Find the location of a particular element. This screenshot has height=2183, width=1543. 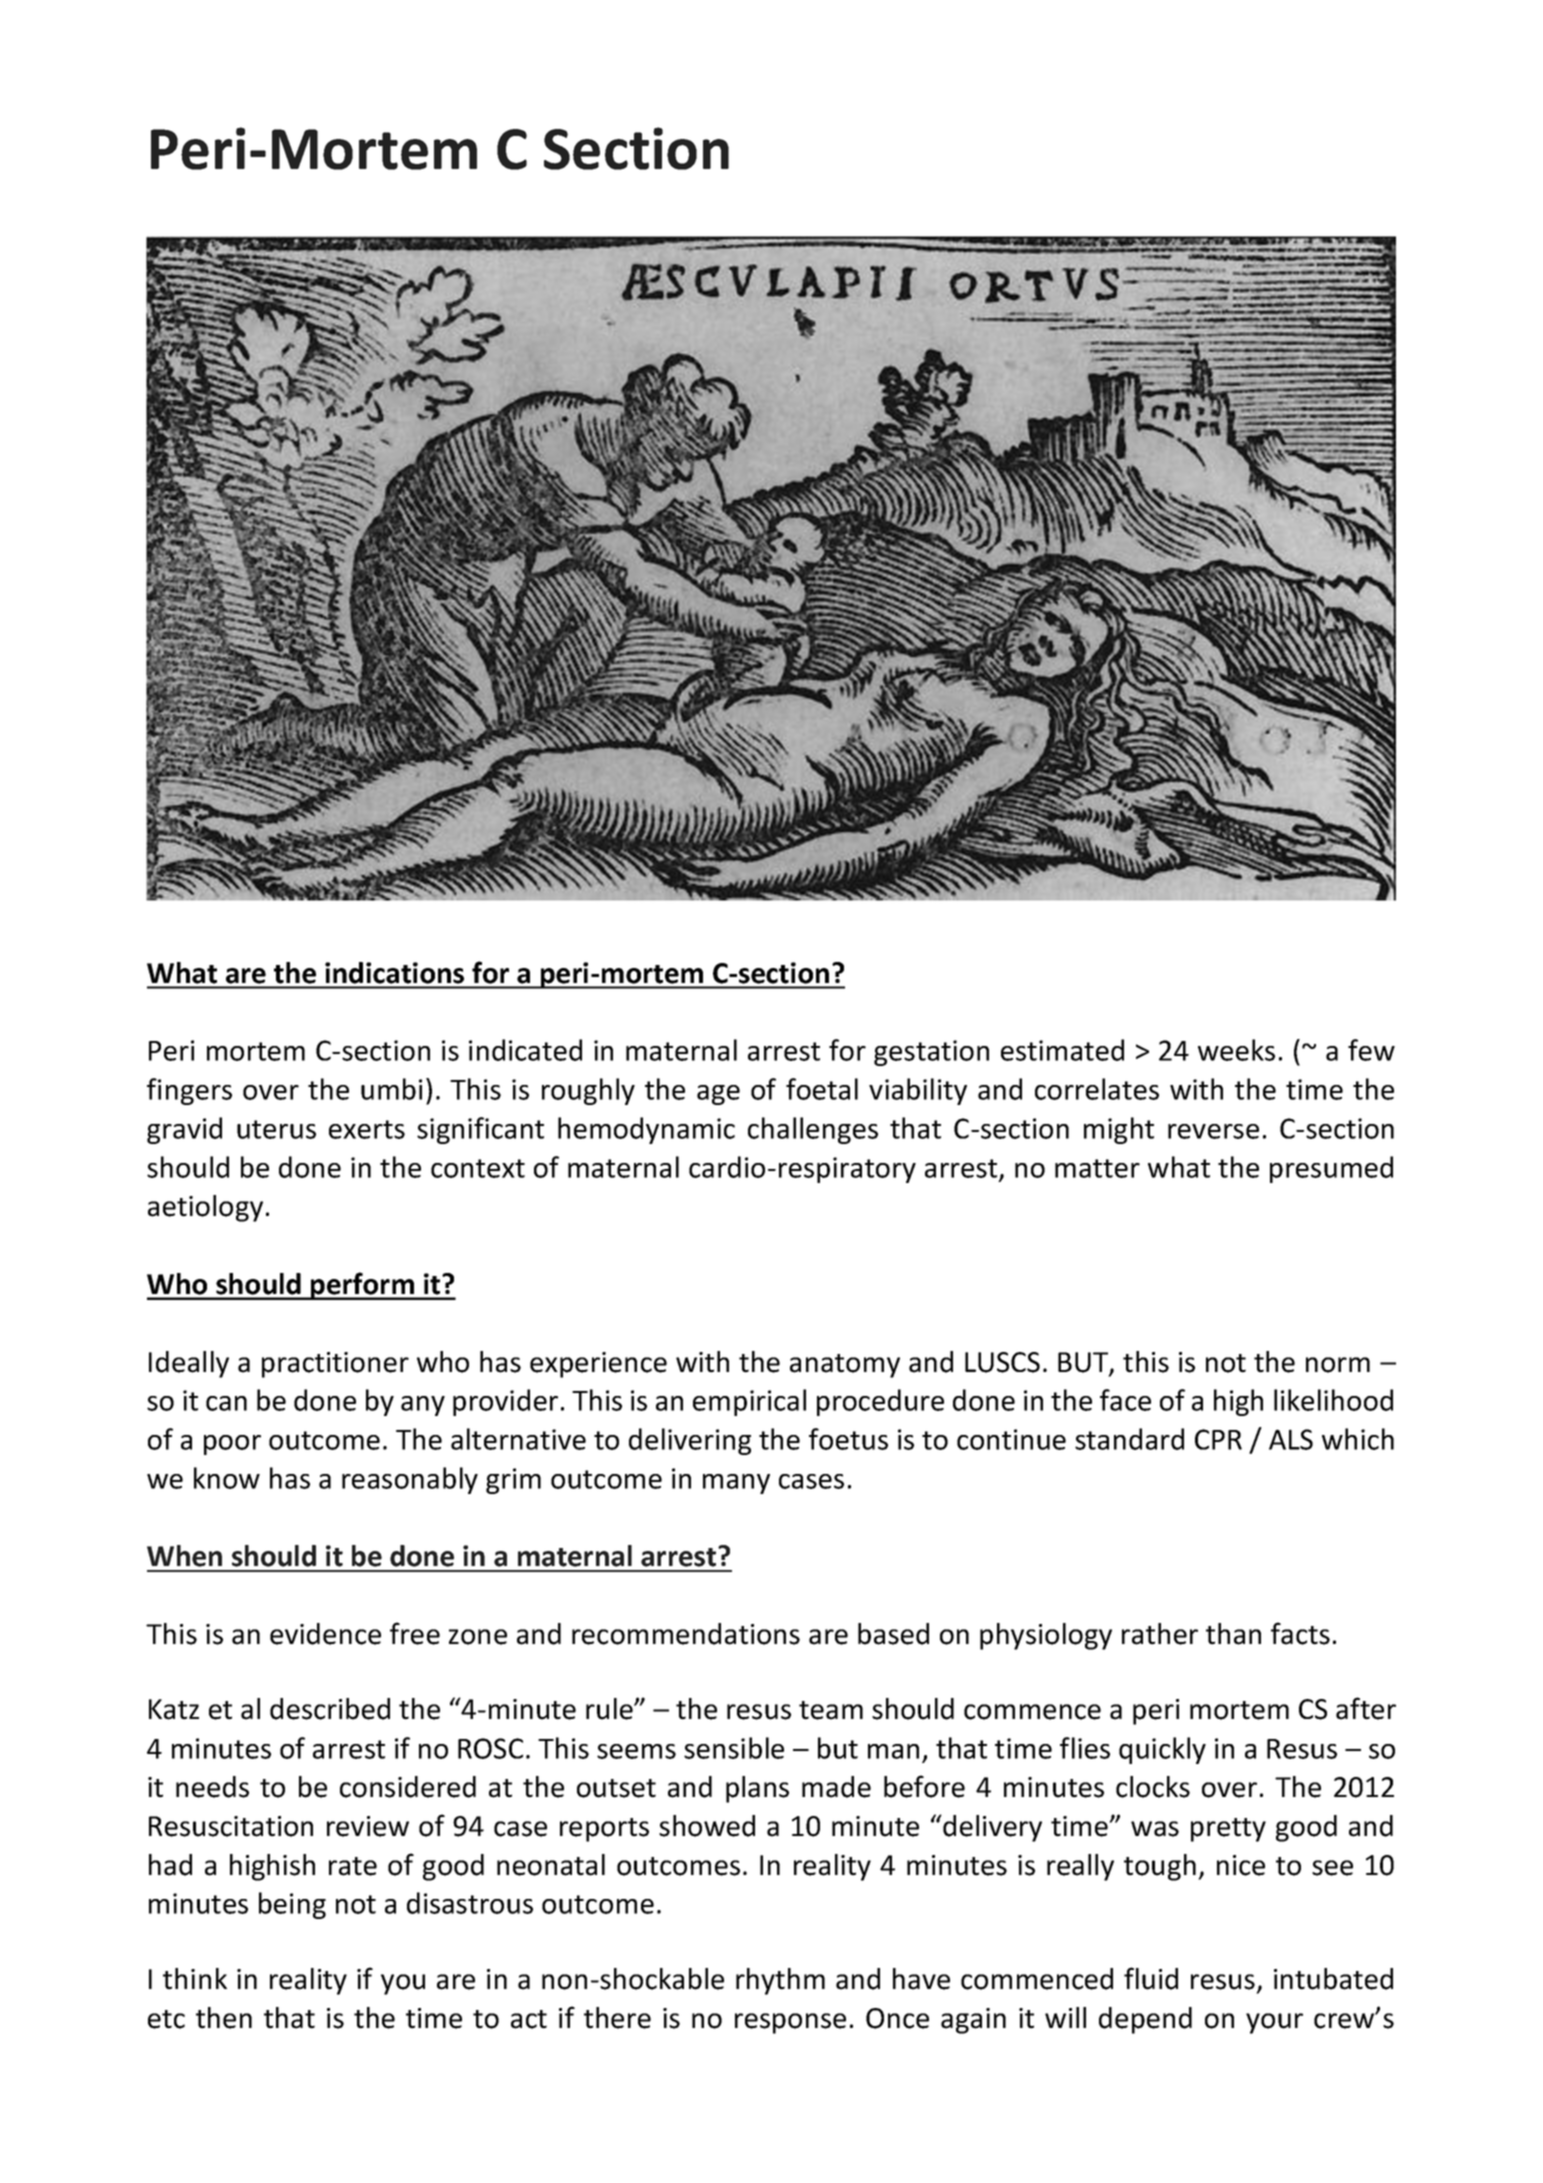

empirical is located at coordinates (749, 1402).
